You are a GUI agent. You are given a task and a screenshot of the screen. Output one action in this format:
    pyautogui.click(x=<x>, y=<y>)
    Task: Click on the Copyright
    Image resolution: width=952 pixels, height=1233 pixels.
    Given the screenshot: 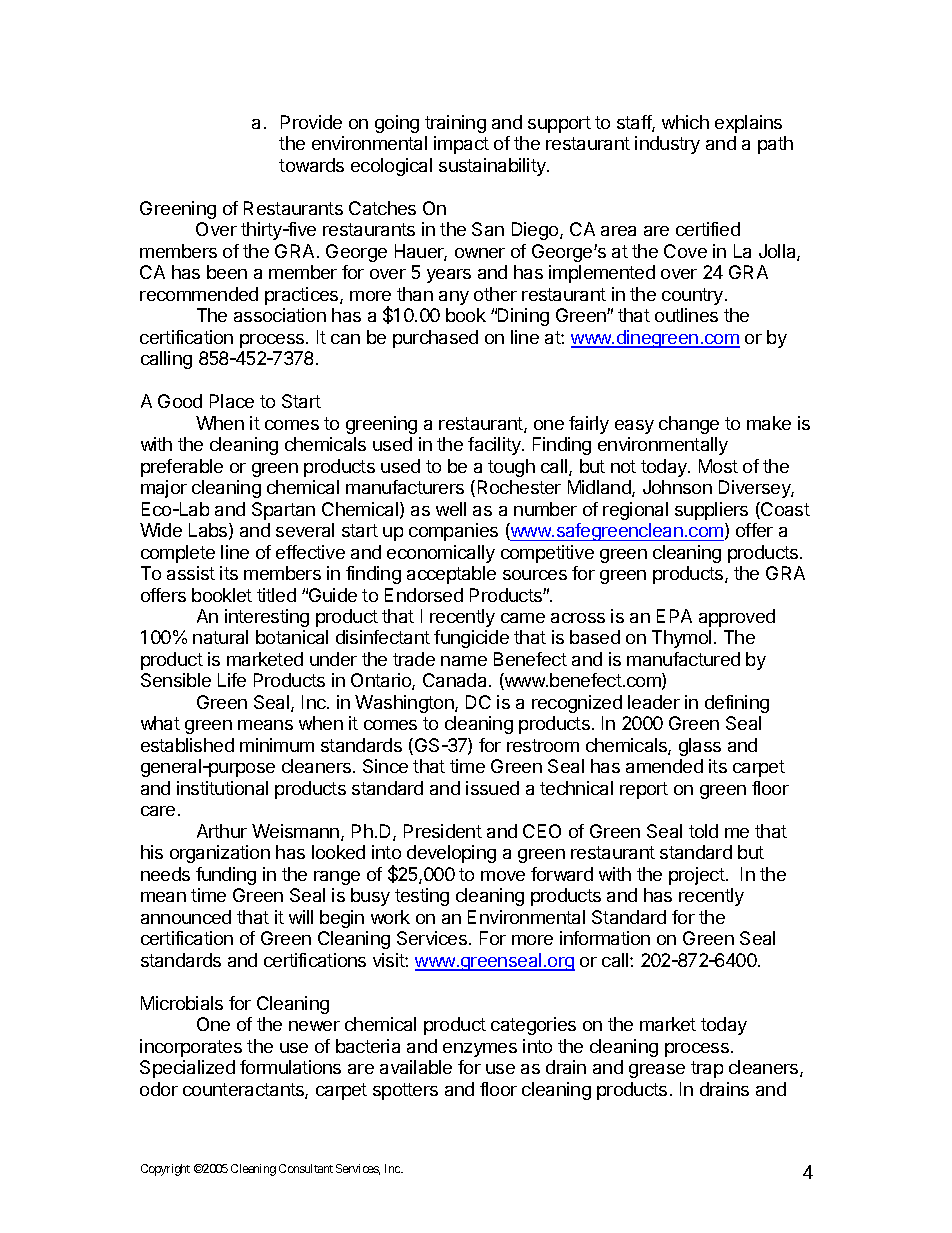 What is the action you would take?
    pyautogui.click(x=165, y=1170)
